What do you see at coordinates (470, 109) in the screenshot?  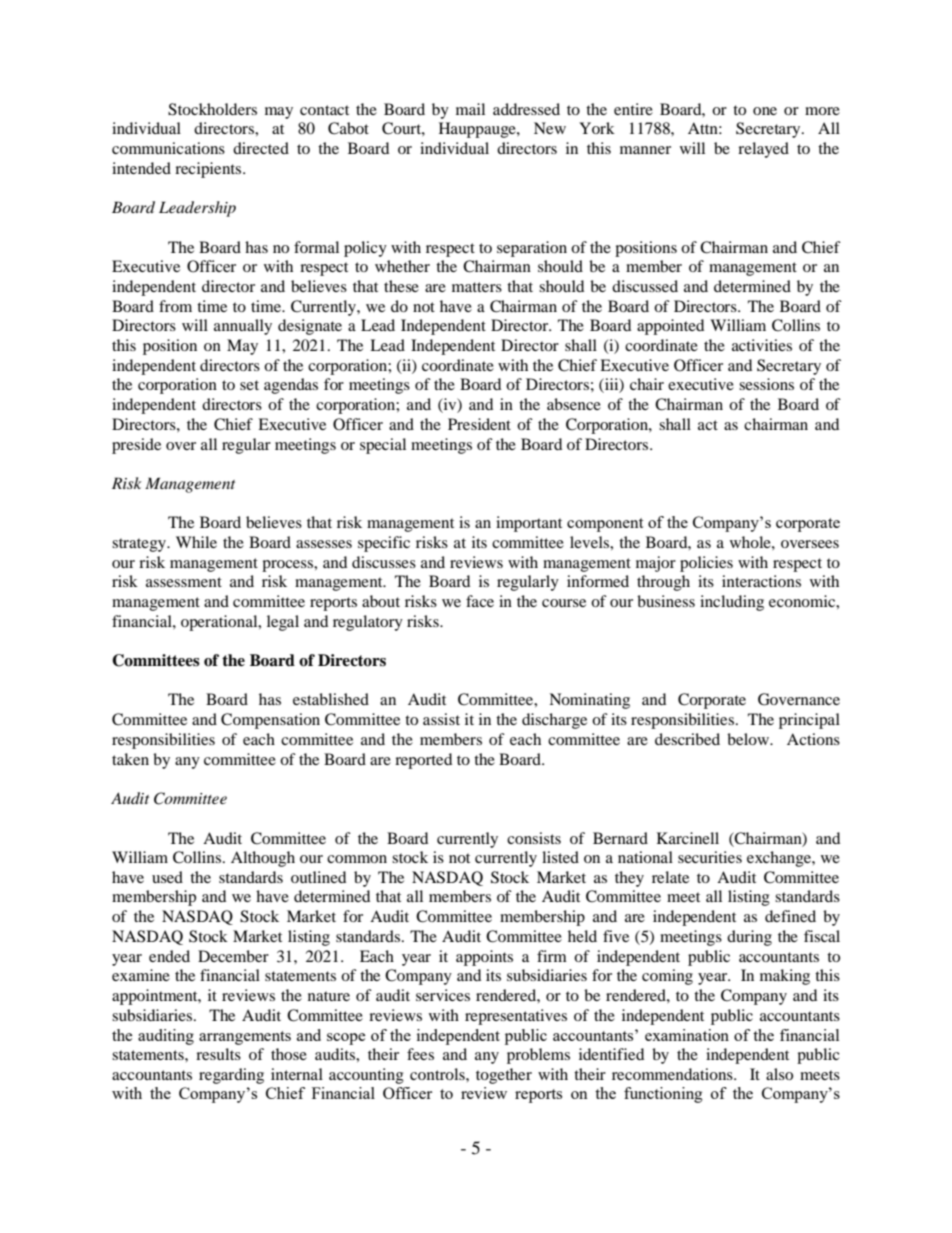 I see `mail` at bounding box center [470, 109].
